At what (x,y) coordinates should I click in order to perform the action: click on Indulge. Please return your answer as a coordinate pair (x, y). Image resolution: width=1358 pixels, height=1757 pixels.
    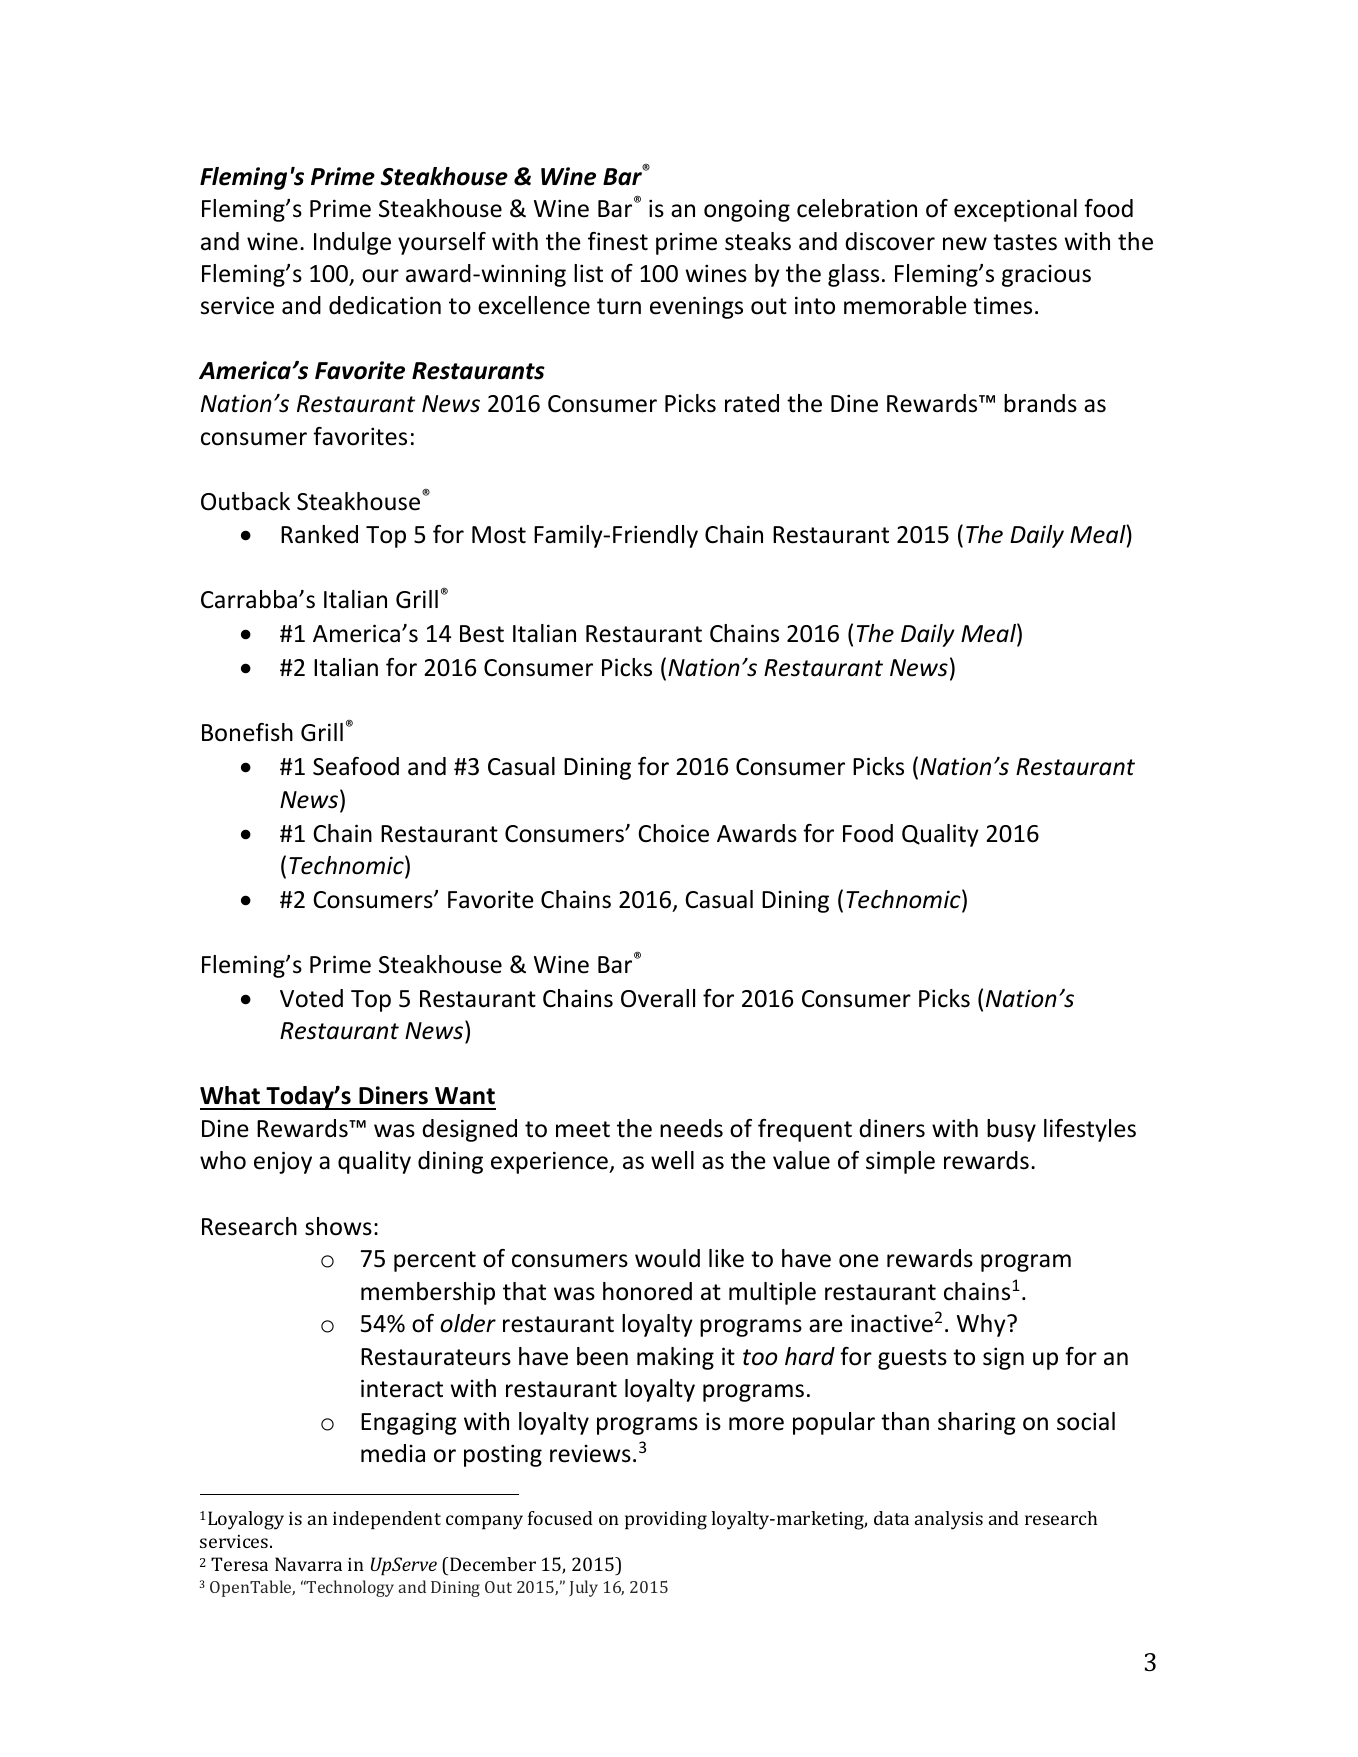
    Looking at the image, I should click on (352, 243).
